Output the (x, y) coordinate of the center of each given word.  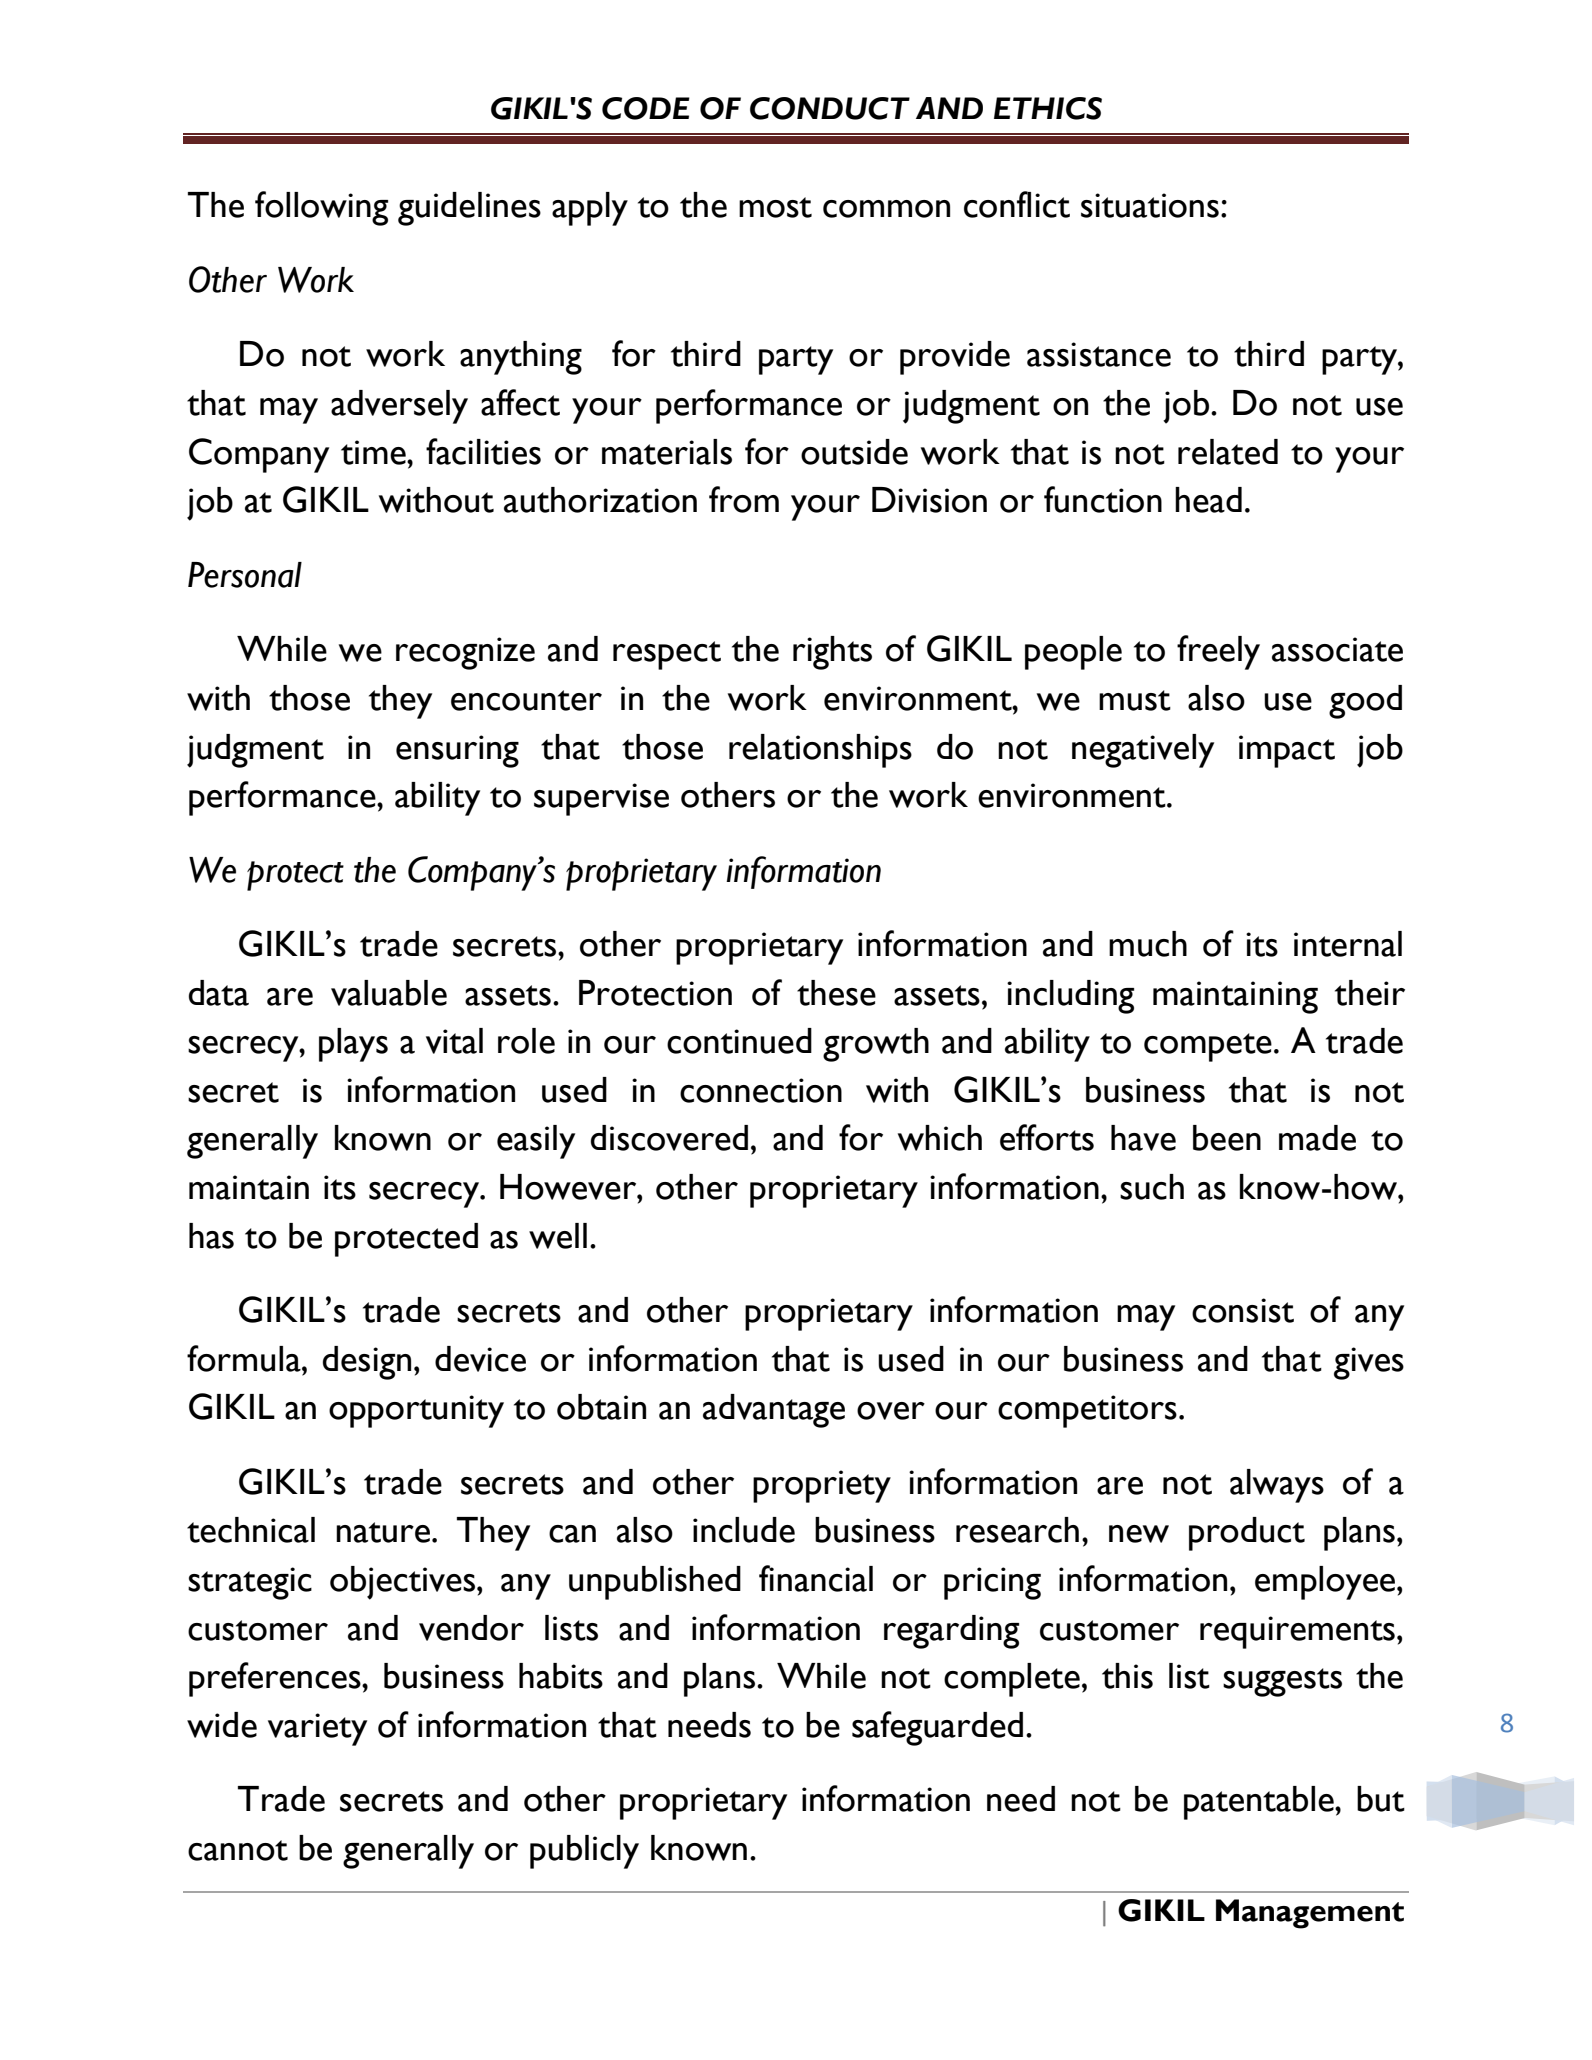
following (321, 208)
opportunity (416, 1411)
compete (1208, 1047)
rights (832, 653)
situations (1150, 205)
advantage (774, 1411)
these (836, 993)
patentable (1260, 1803)
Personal (245, 575)
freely (1218, 652)
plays (353, 1045)
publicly (584, 1852)
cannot (238, 1850)
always (1277, 1486)
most (775, 207)
